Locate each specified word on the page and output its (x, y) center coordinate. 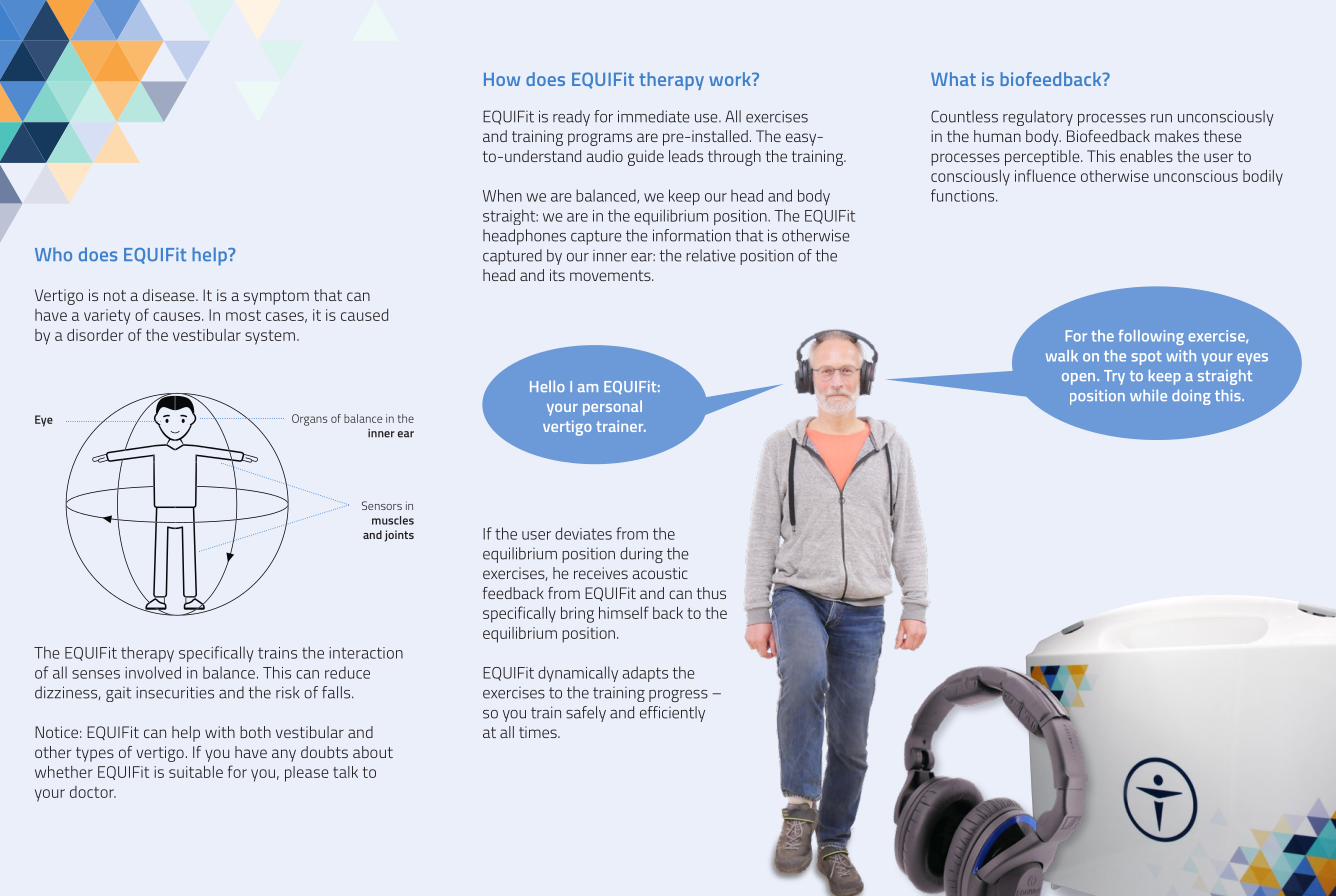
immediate (654, 116)
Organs (309, 420)
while (1148, 395)
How (502, 79)
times (539, 732)
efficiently (672, 714)
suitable (196, 772)
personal (612, 408)
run (1161, 118)
